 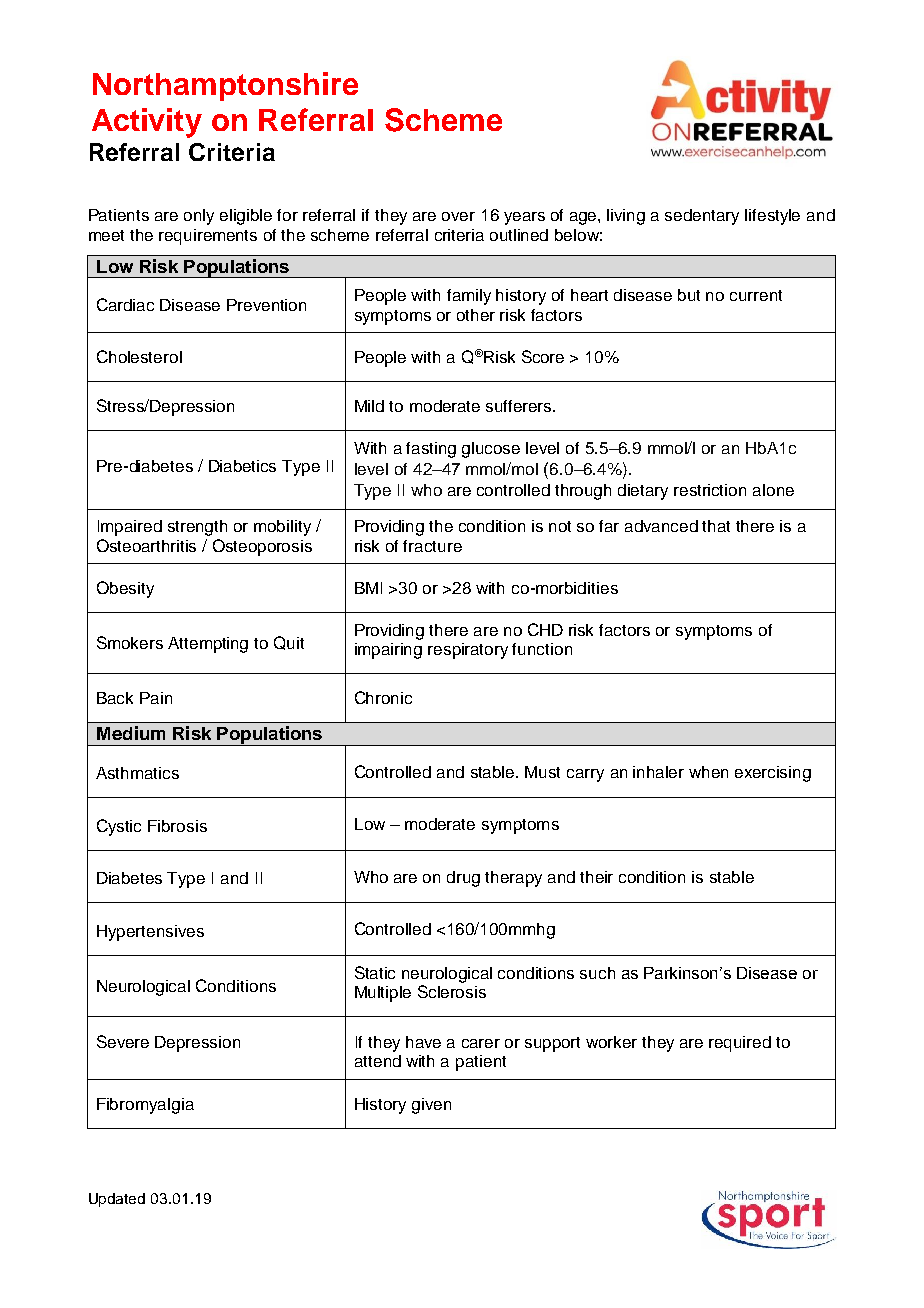 I want to click on over, so click(x=458, y=216).
